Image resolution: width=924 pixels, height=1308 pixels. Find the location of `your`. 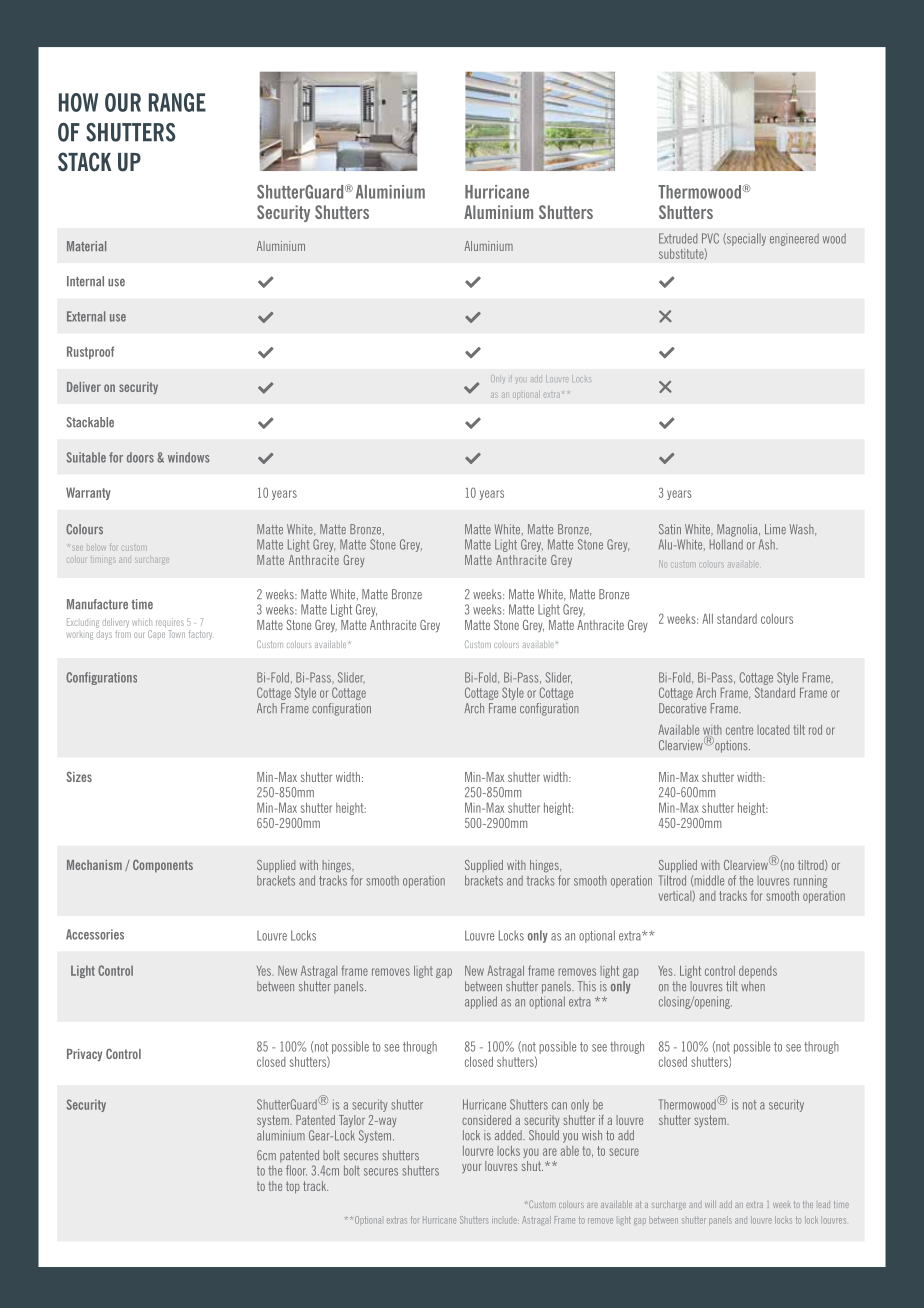

your is located at coordinates (472, 1168).
